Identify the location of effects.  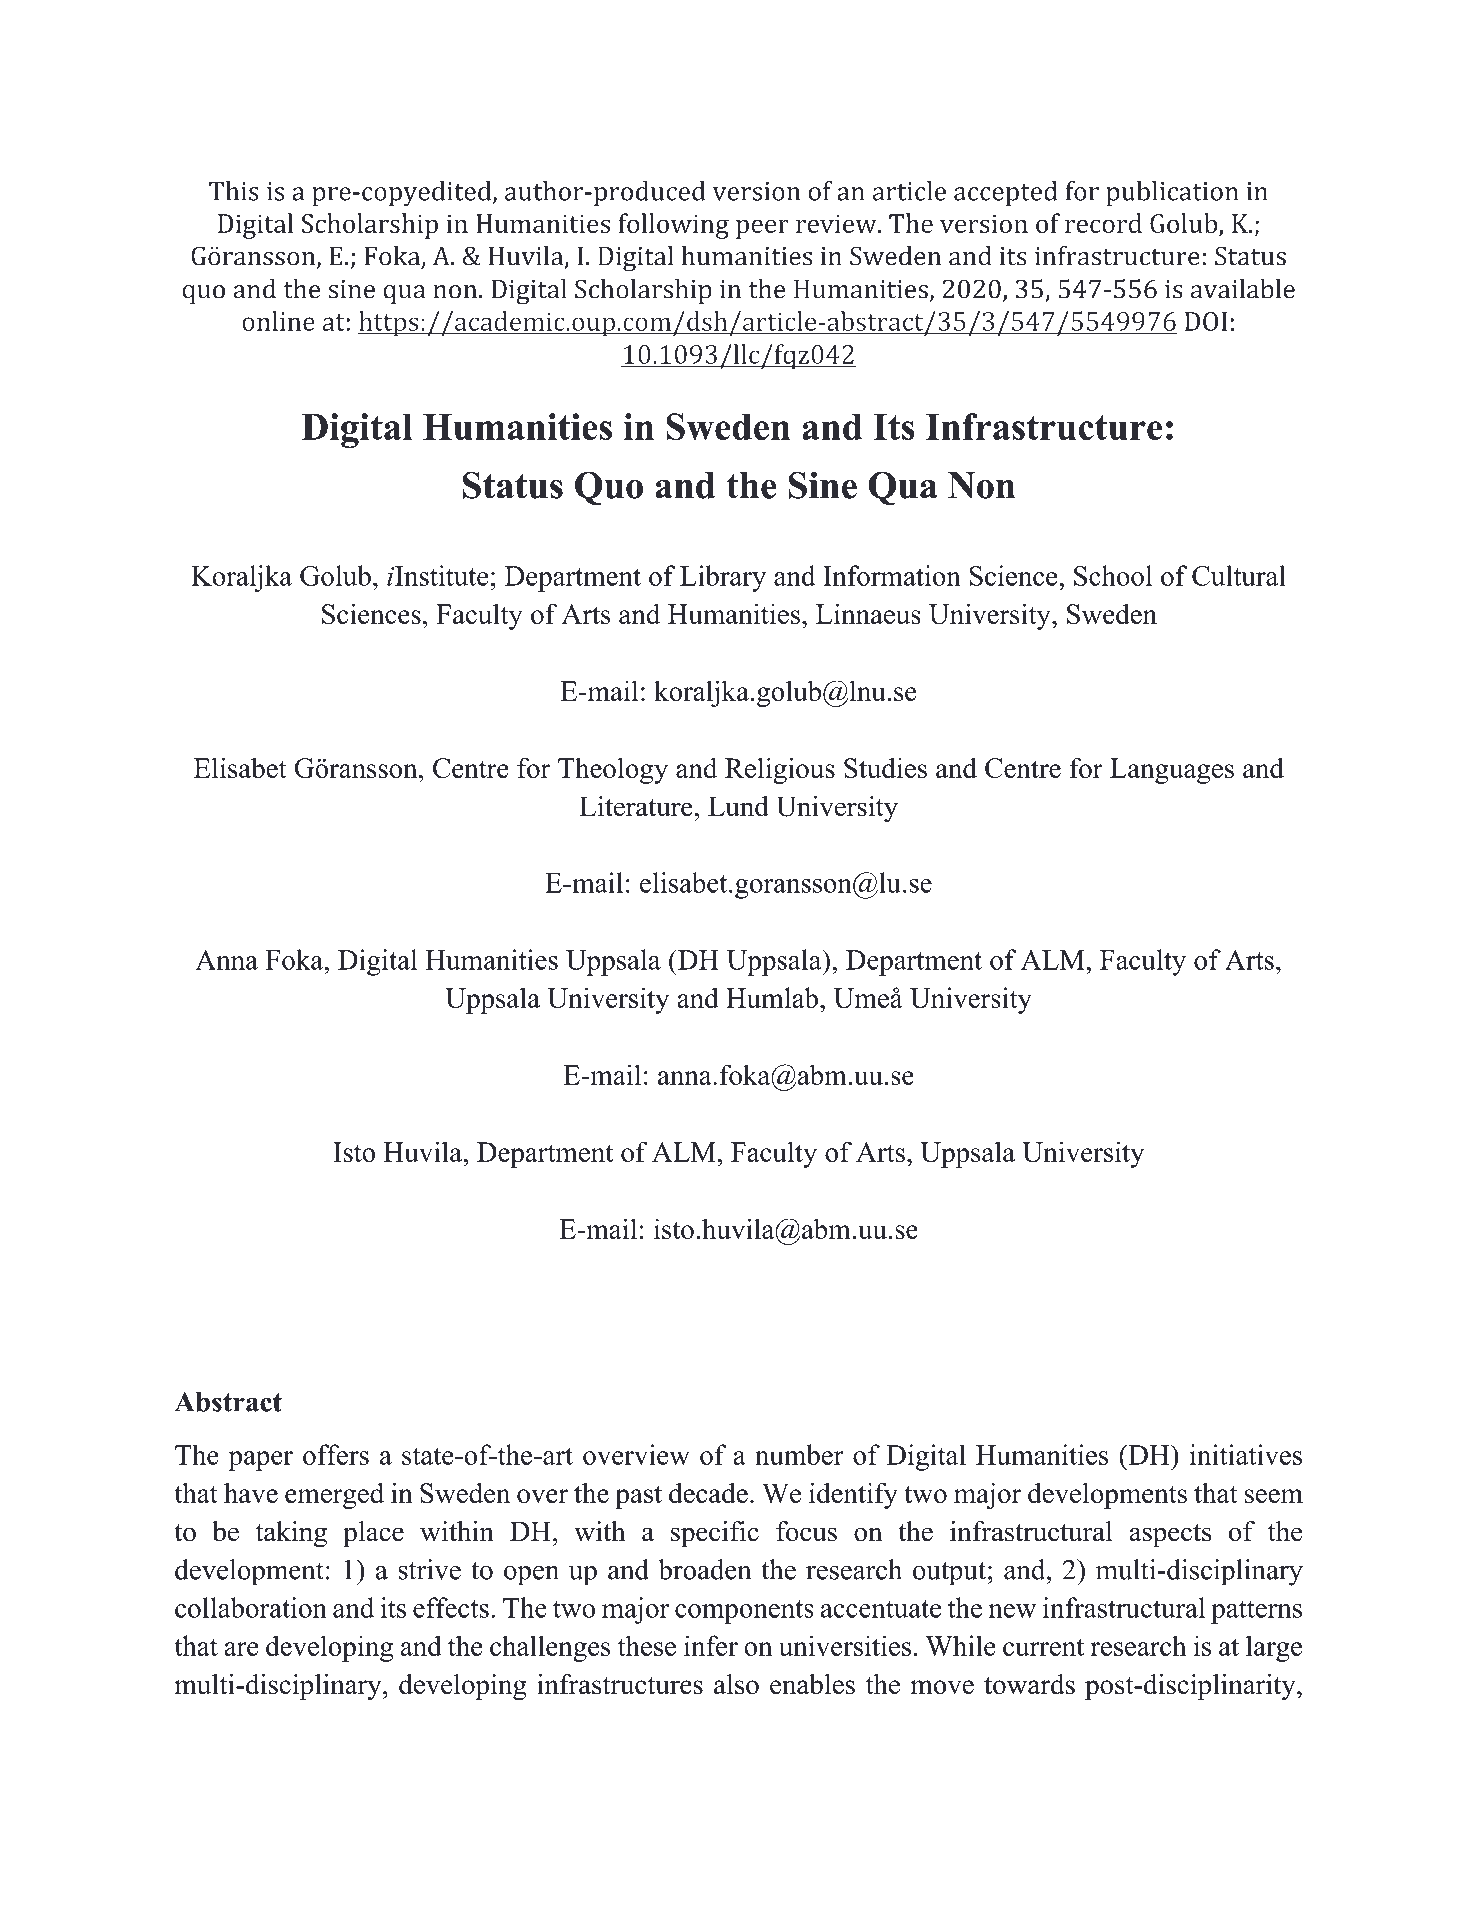
(451, 1607).
